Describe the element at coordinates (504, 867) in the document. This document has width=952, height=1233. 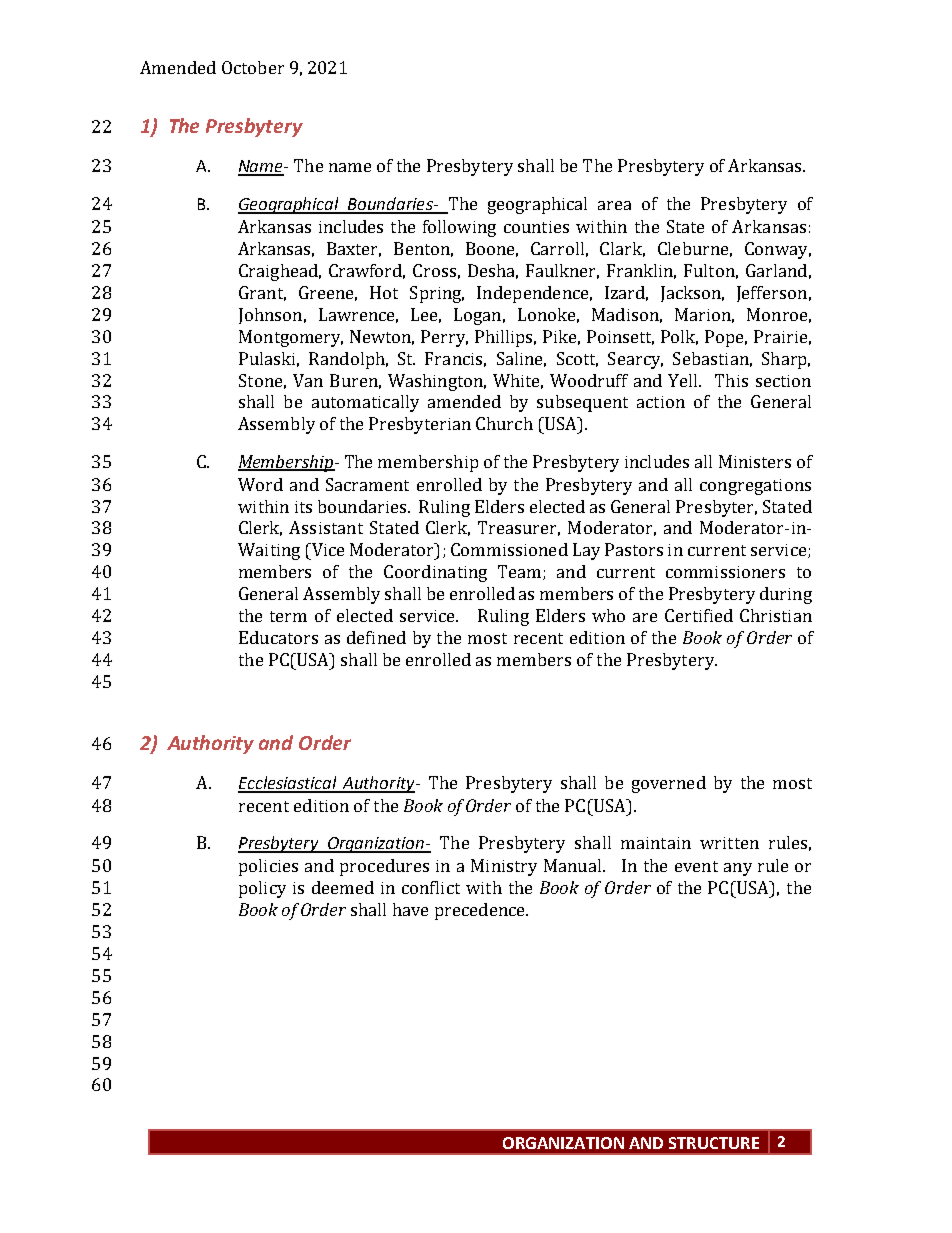
I see `Ministry` at that location.
